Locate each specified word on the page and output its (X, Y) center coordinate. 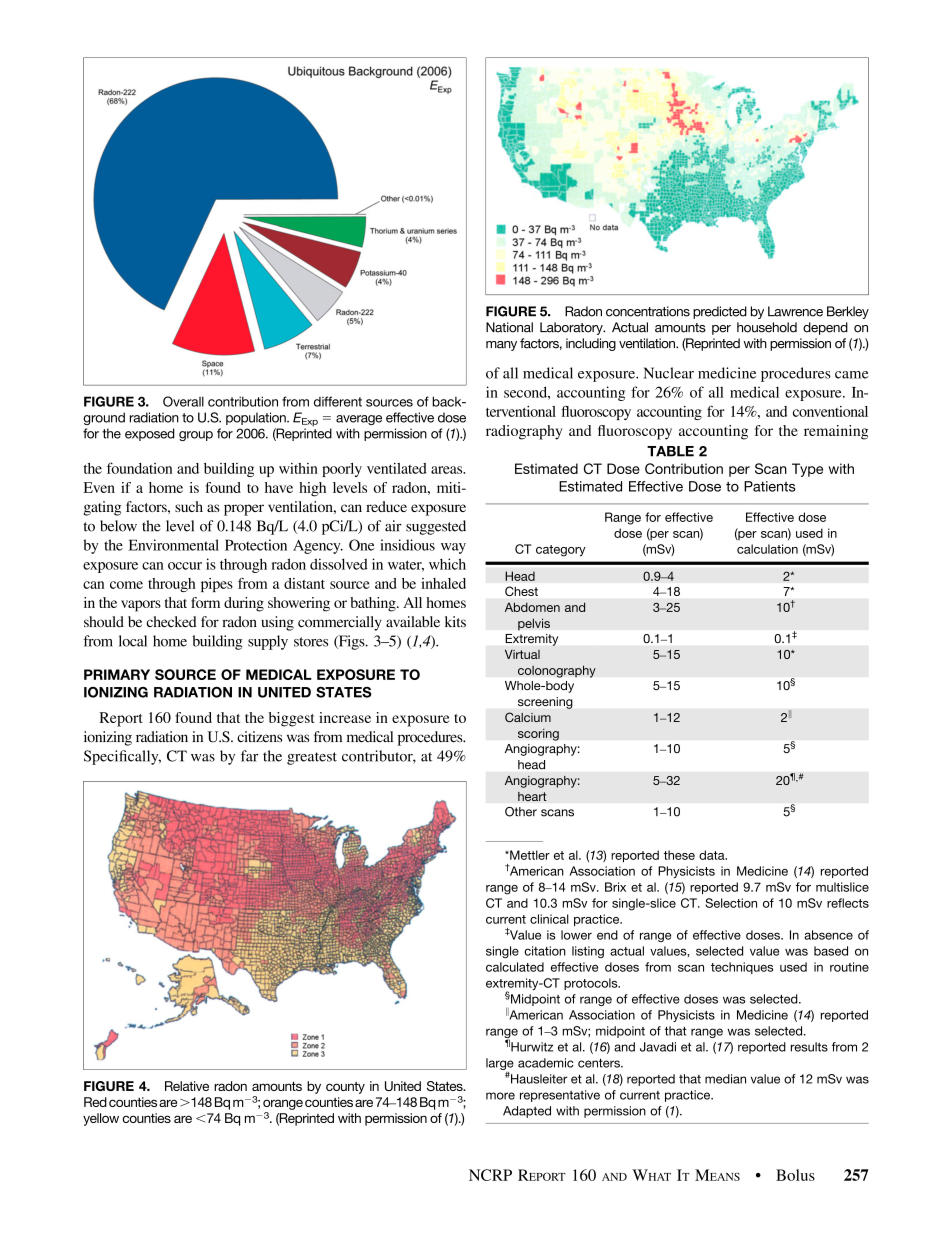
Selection (731, 903)
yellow (101, 1119)
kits (455, 621)
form (205, 602)
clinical (549, 919)
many (501, 346)
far (249, 756)
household (767, 327)
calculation (767, 549)
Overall (183, 401)
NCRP (490, 1175)
